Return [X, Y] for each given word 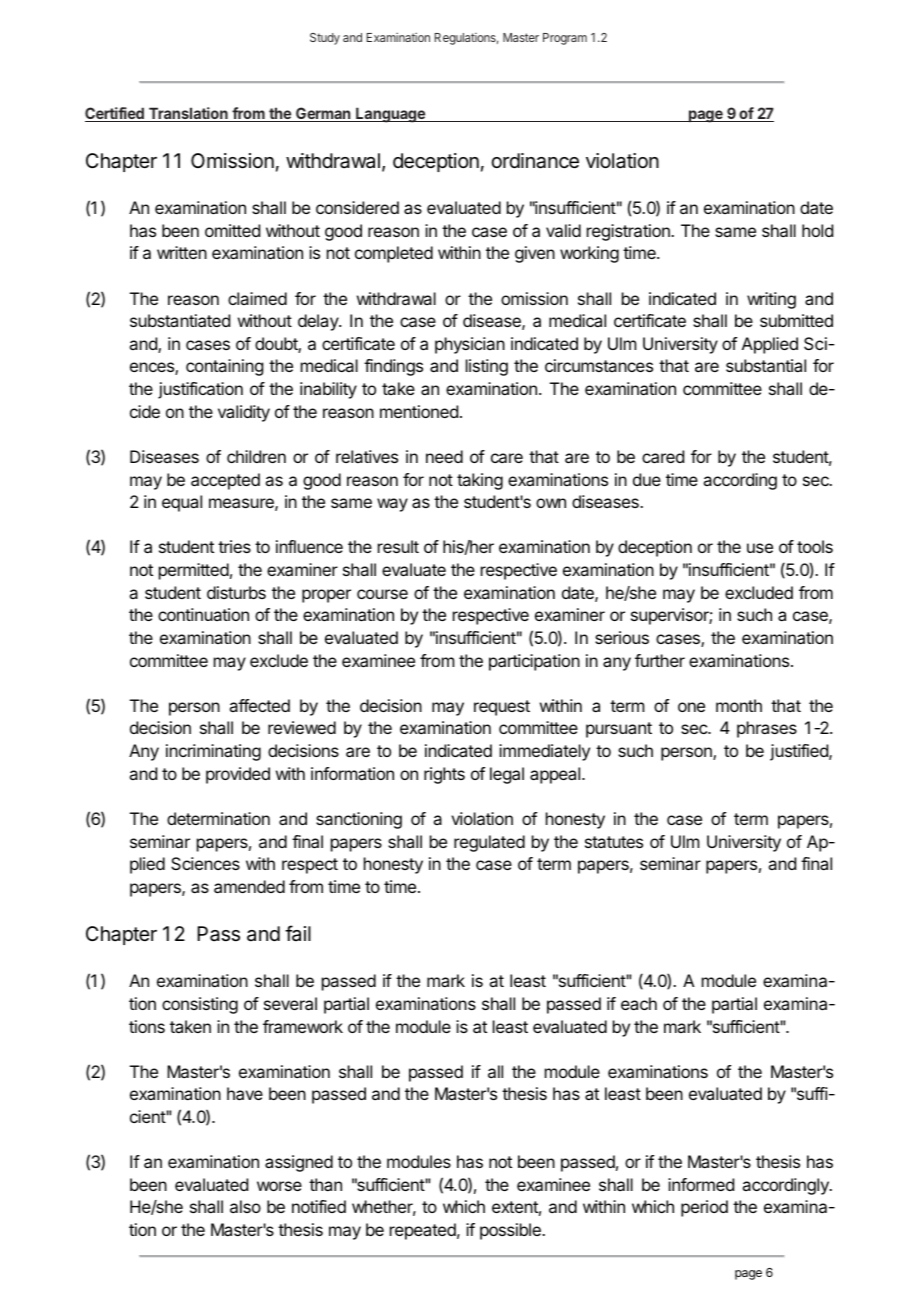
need [444, 456]
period [704, 1208]
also [245, 1206]
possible [511, 1231]
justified [800, 752]
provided [238, 775]
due [647, 479]
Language [390, 115]
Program [565, 39]
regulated [489, 843]
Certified [115, 114]
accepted [225, 481]
